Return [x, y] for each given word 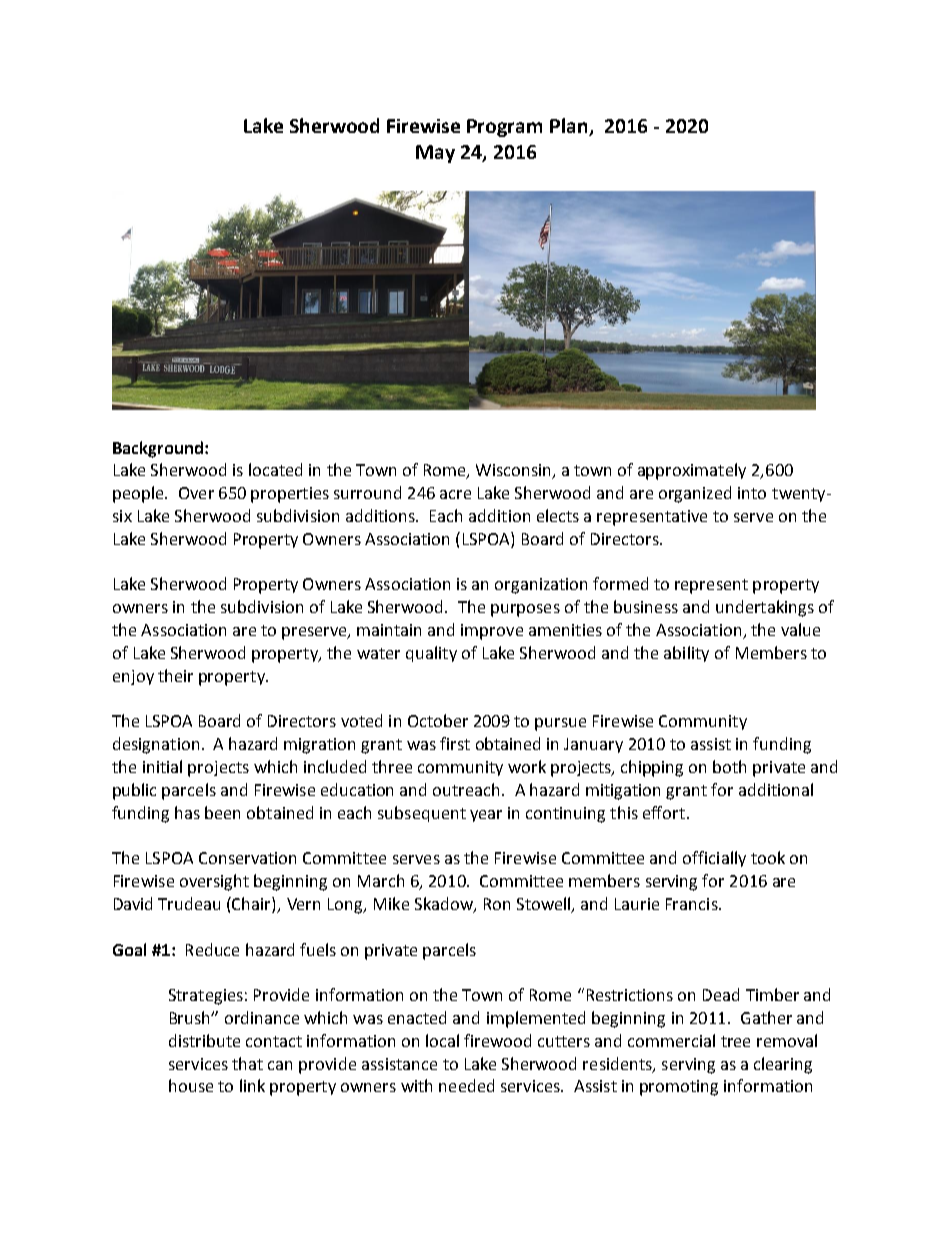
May [435, 154]
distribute [204, 1040]
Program [504, 128]
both [729, 766]
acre [455, 494]
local [442, 1040]
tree [735, 1041]
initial [162, 766]
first [455, 743]
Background [158, 449]
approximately [692, 471]
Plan [570, 127]
